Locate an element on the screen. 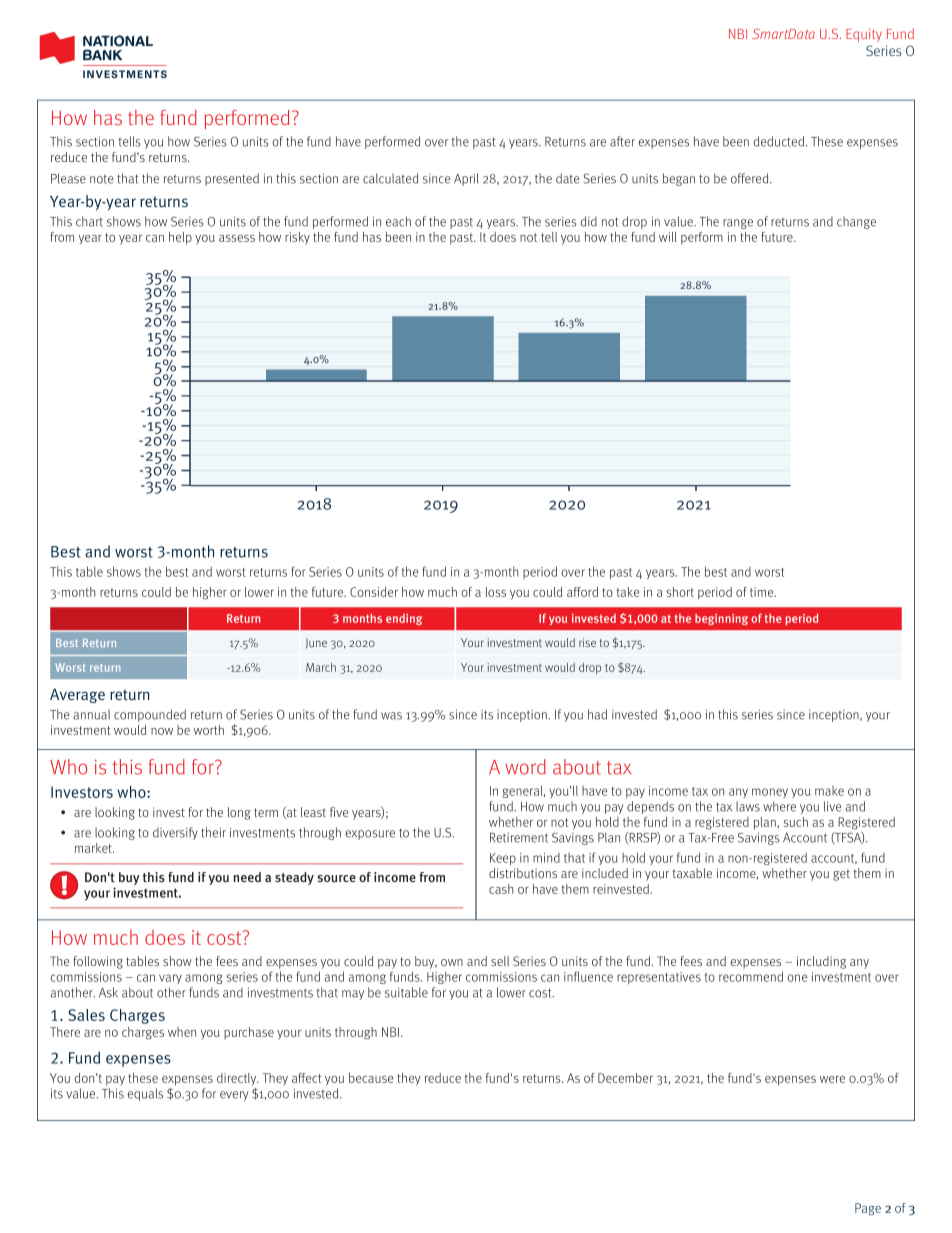 Image resolution: width=952 pixels, height=1233 pixels. range is located at coordinates (738, 224).
